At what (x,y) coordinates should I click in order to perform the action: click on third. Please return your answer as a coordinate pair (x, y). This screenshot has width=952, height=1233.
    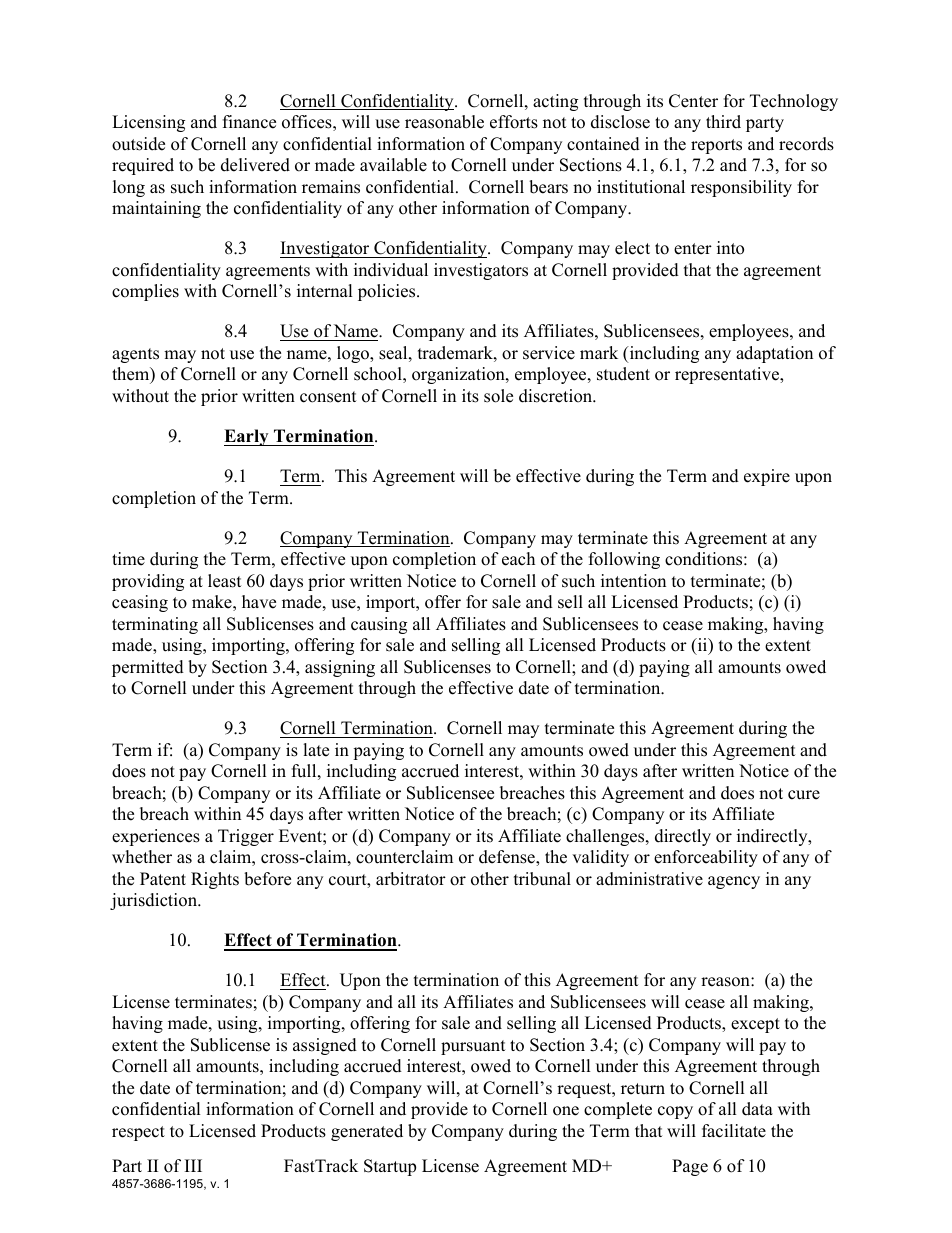
    Looking at the image, I should click on (723, 122).
